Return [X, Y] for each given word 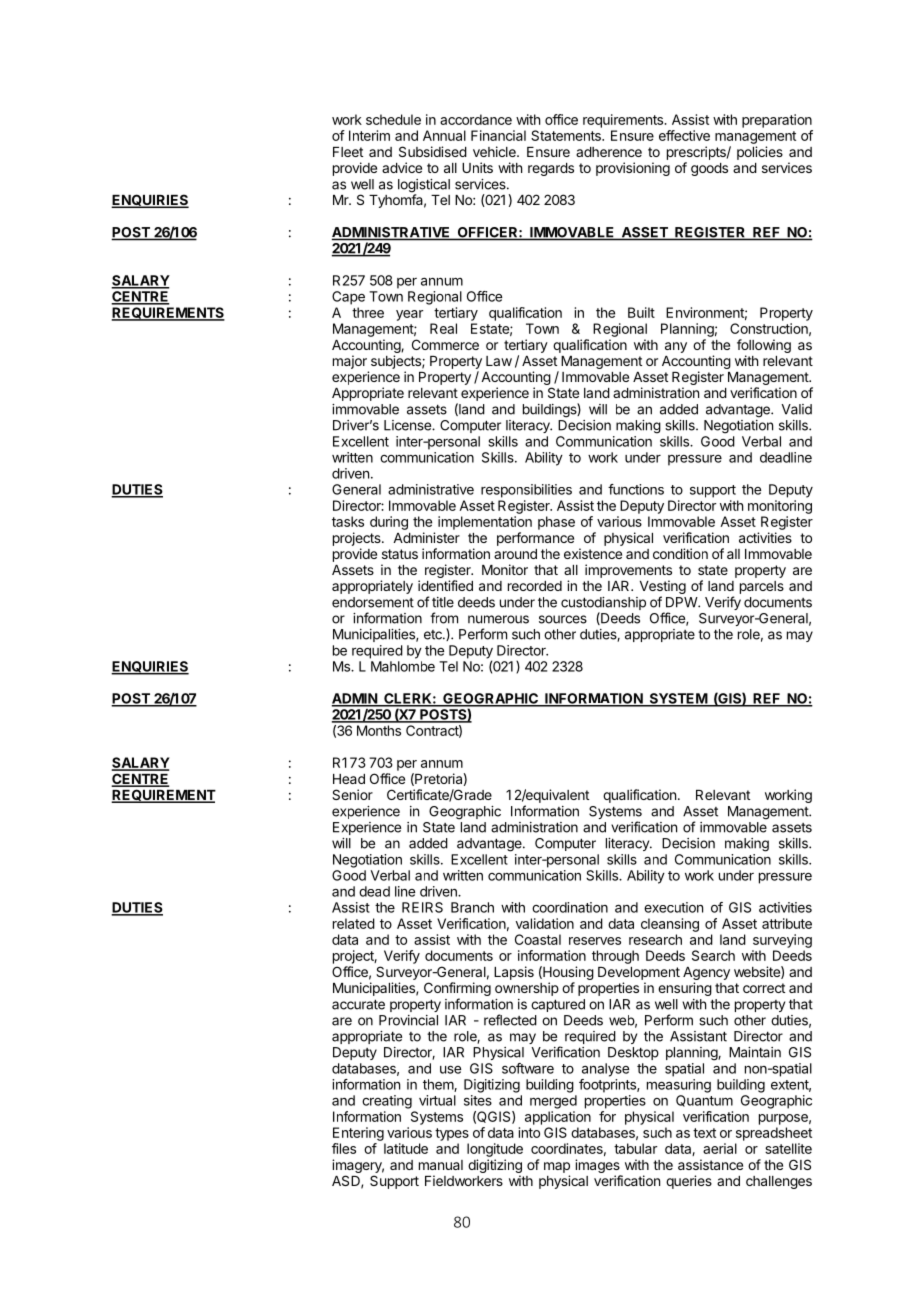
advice [402, 167]
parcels [762, 587]
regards [551, 169]
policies [760, 153]
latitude [406, 1148]
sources [563, 619]
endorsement [373, 602]
